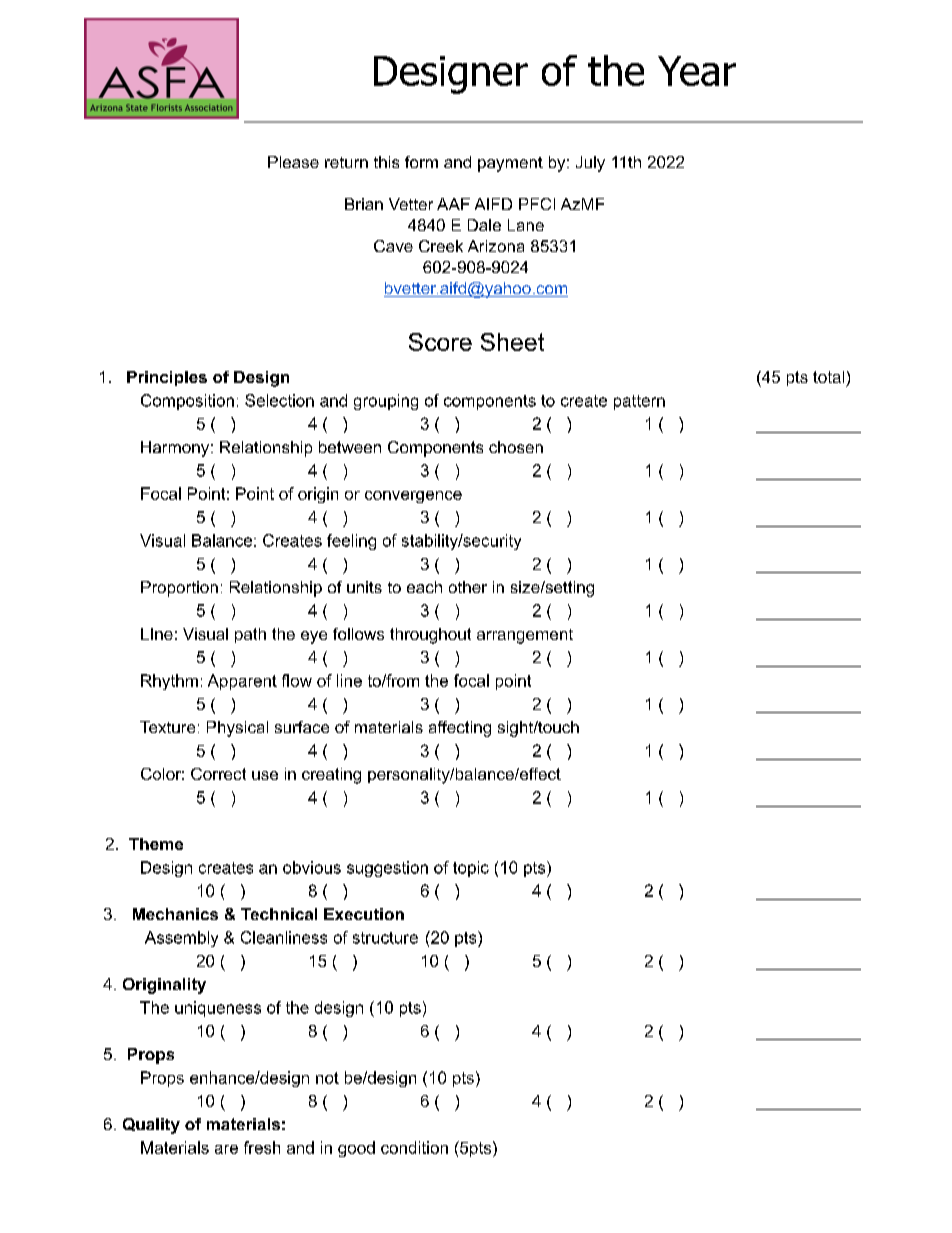 This page has height=1233, width=952. Describe the element at coordinates (414, 1147) in the page. I see `condition` at that location.
